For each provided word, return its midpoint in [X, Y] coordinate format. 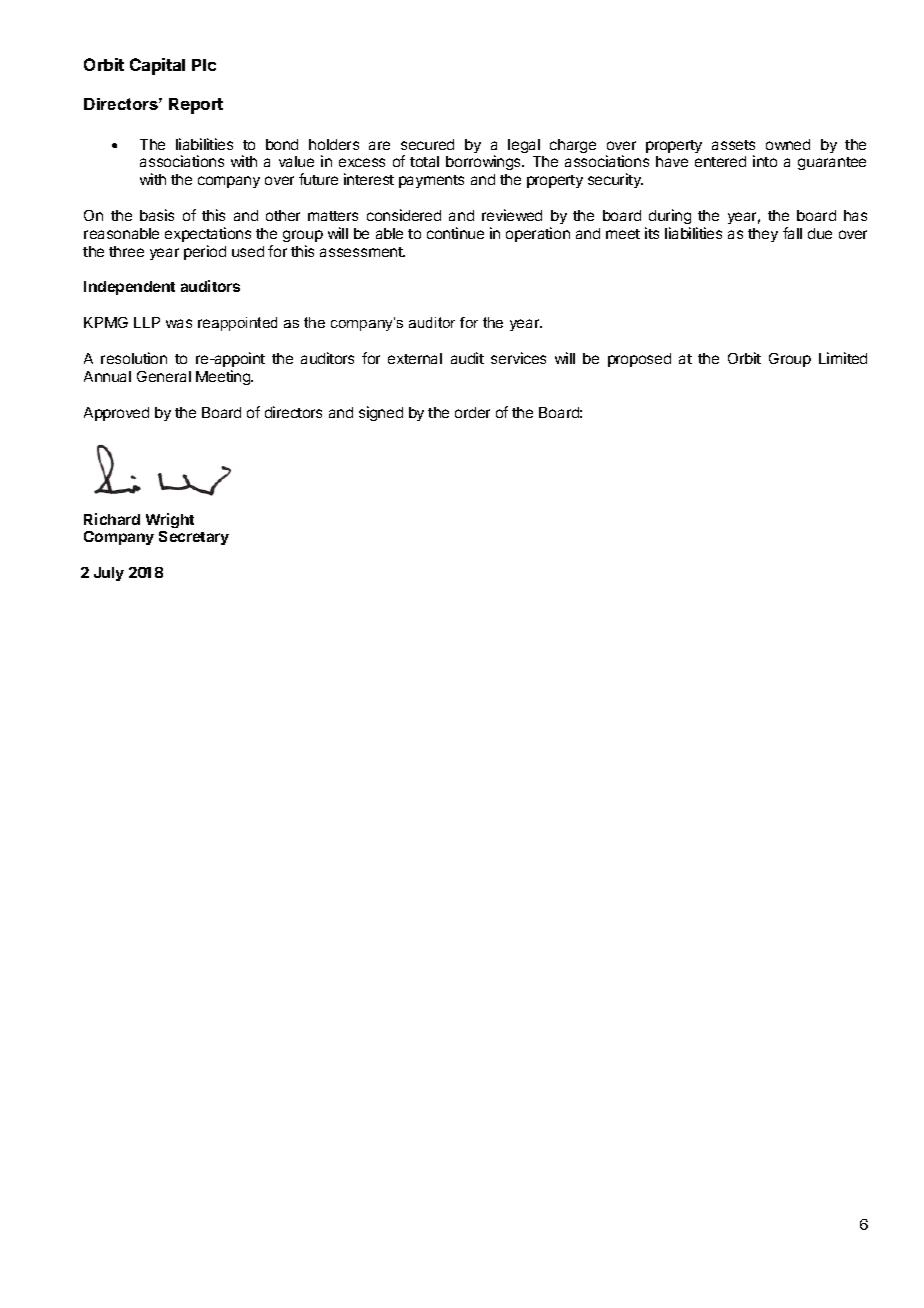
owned [788, 144]
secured [427, 144]
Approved [116, 414]
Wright [170, 520]
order [472, 412]
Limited [843, 358]
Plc [204, 65]
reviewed [512, 215]
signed [381, 413]
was [179, 323]
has [855, 215]
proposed [639, 360]
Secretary [194, 538]
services [518, 358]
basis [157, 215]
